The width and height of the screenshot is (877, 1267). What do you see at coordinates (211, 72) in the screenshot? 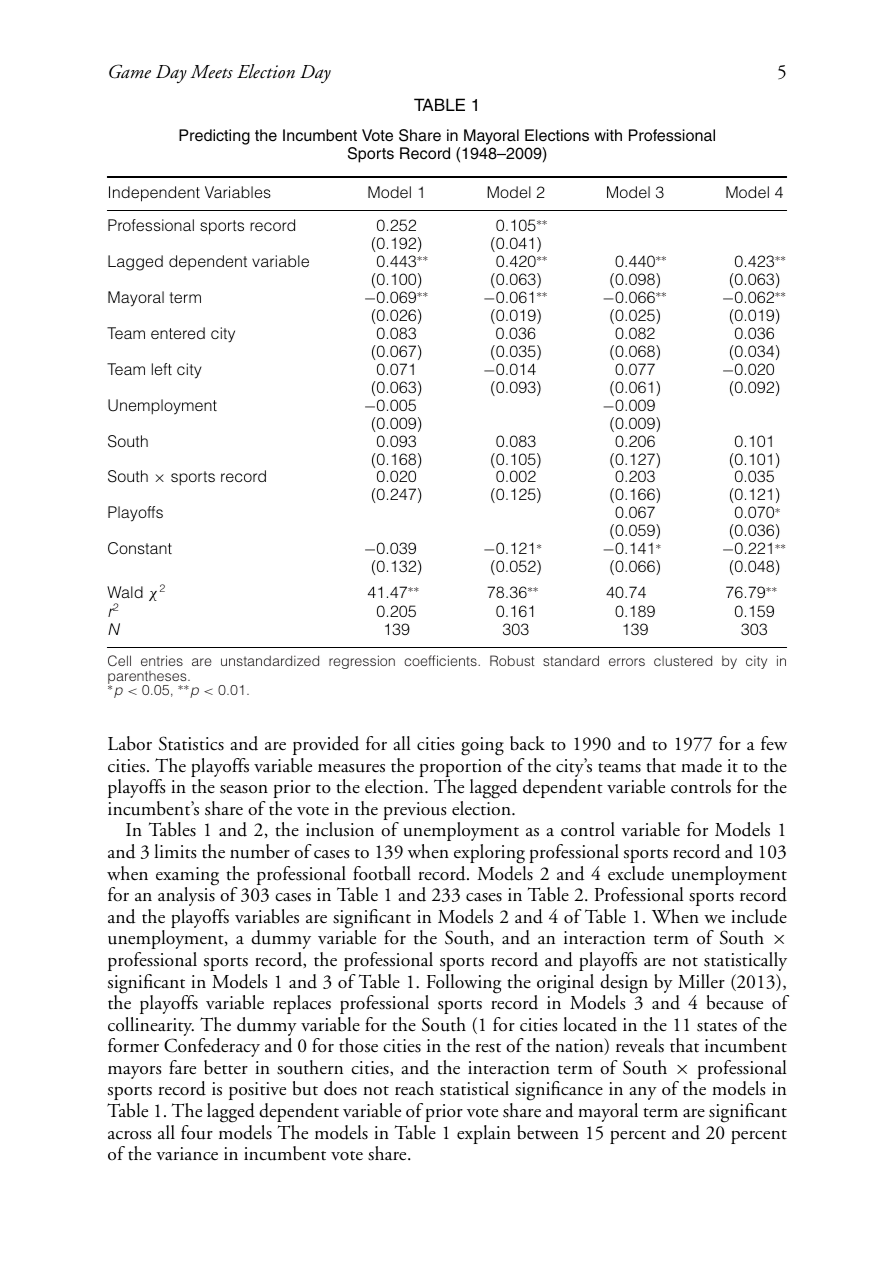
I see `Meets` at bounding box center [211, 72].
